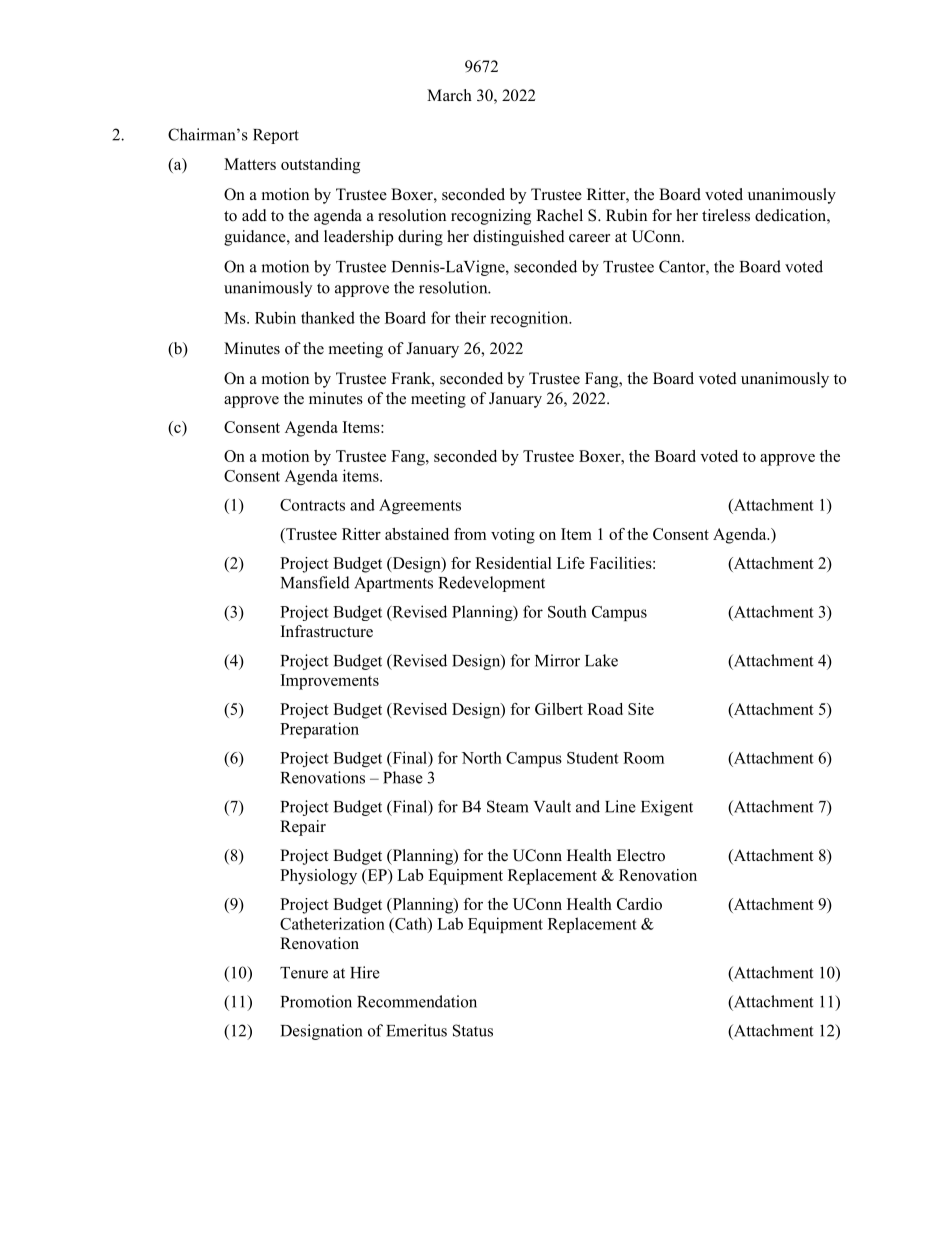 The image size is (952, 1233). What do you see at coordinates (449, 95) in the screenshot?
I see `March` at bounding box center [449, 95].
